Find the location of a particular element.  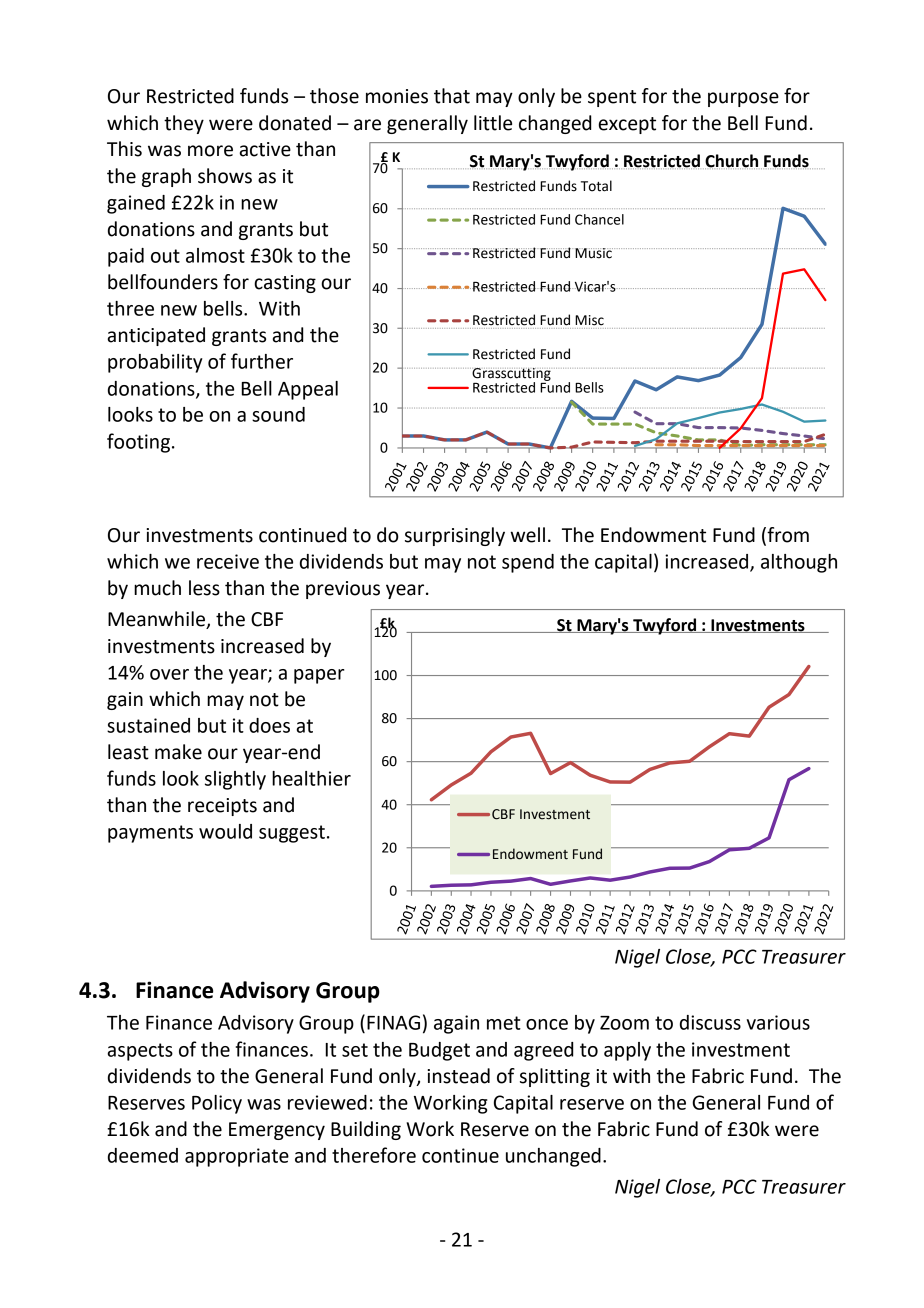

Misc is located at coordinates (589, 320).
